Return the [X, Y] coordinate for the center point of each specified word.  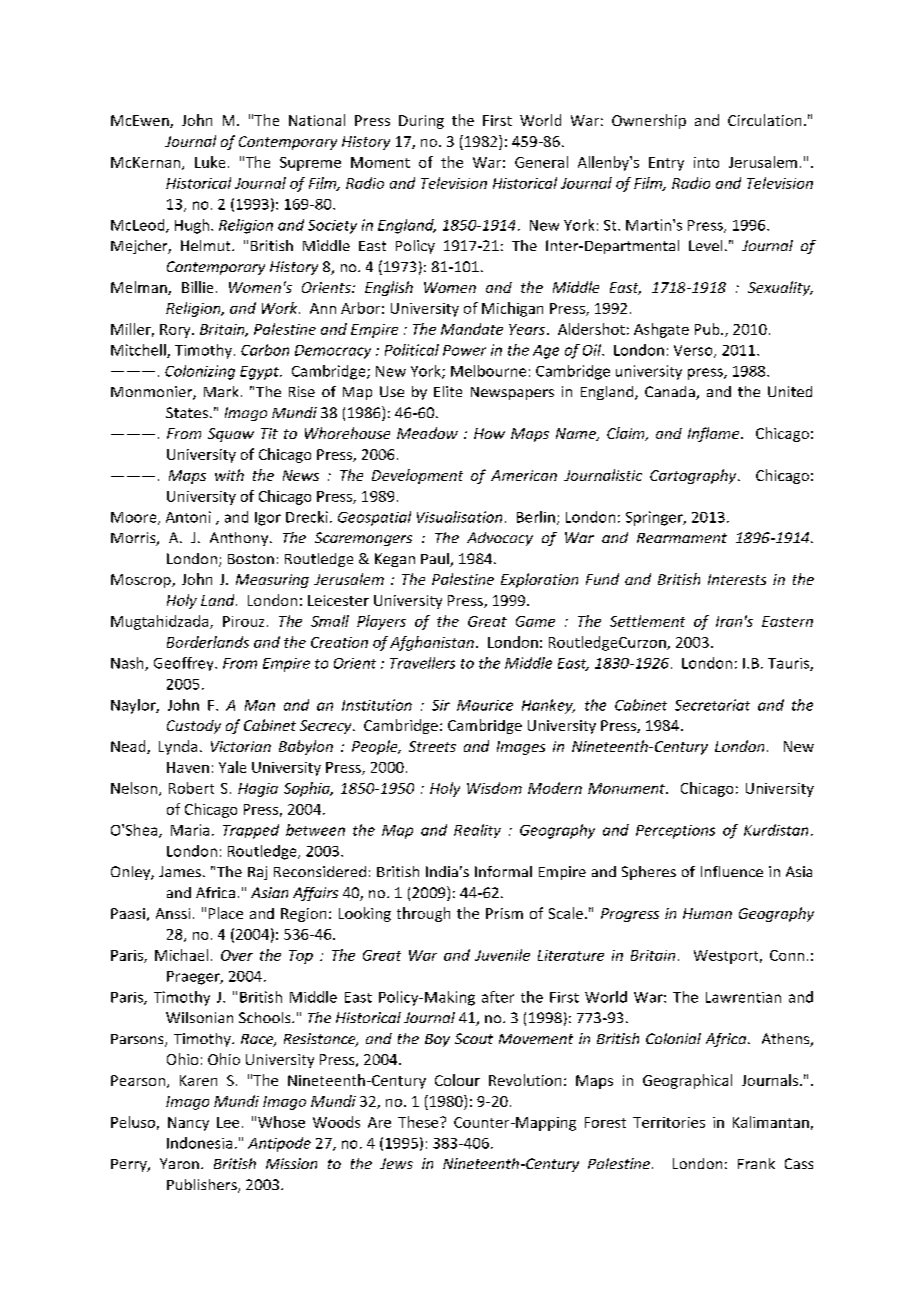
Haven [188, 767]
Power [464, 350]
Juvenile [502, 955]
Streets [432, 746]
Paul [436, 560]
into [706, 162]
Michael [181, 955]
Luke [210, 162]
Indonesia [199, 1143]
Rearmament [682, 538]
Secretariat [712, 705]
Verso [694, 351]
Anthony [240, 539]
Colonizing [200, 372]
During [421, 122]
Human [707, 913]
